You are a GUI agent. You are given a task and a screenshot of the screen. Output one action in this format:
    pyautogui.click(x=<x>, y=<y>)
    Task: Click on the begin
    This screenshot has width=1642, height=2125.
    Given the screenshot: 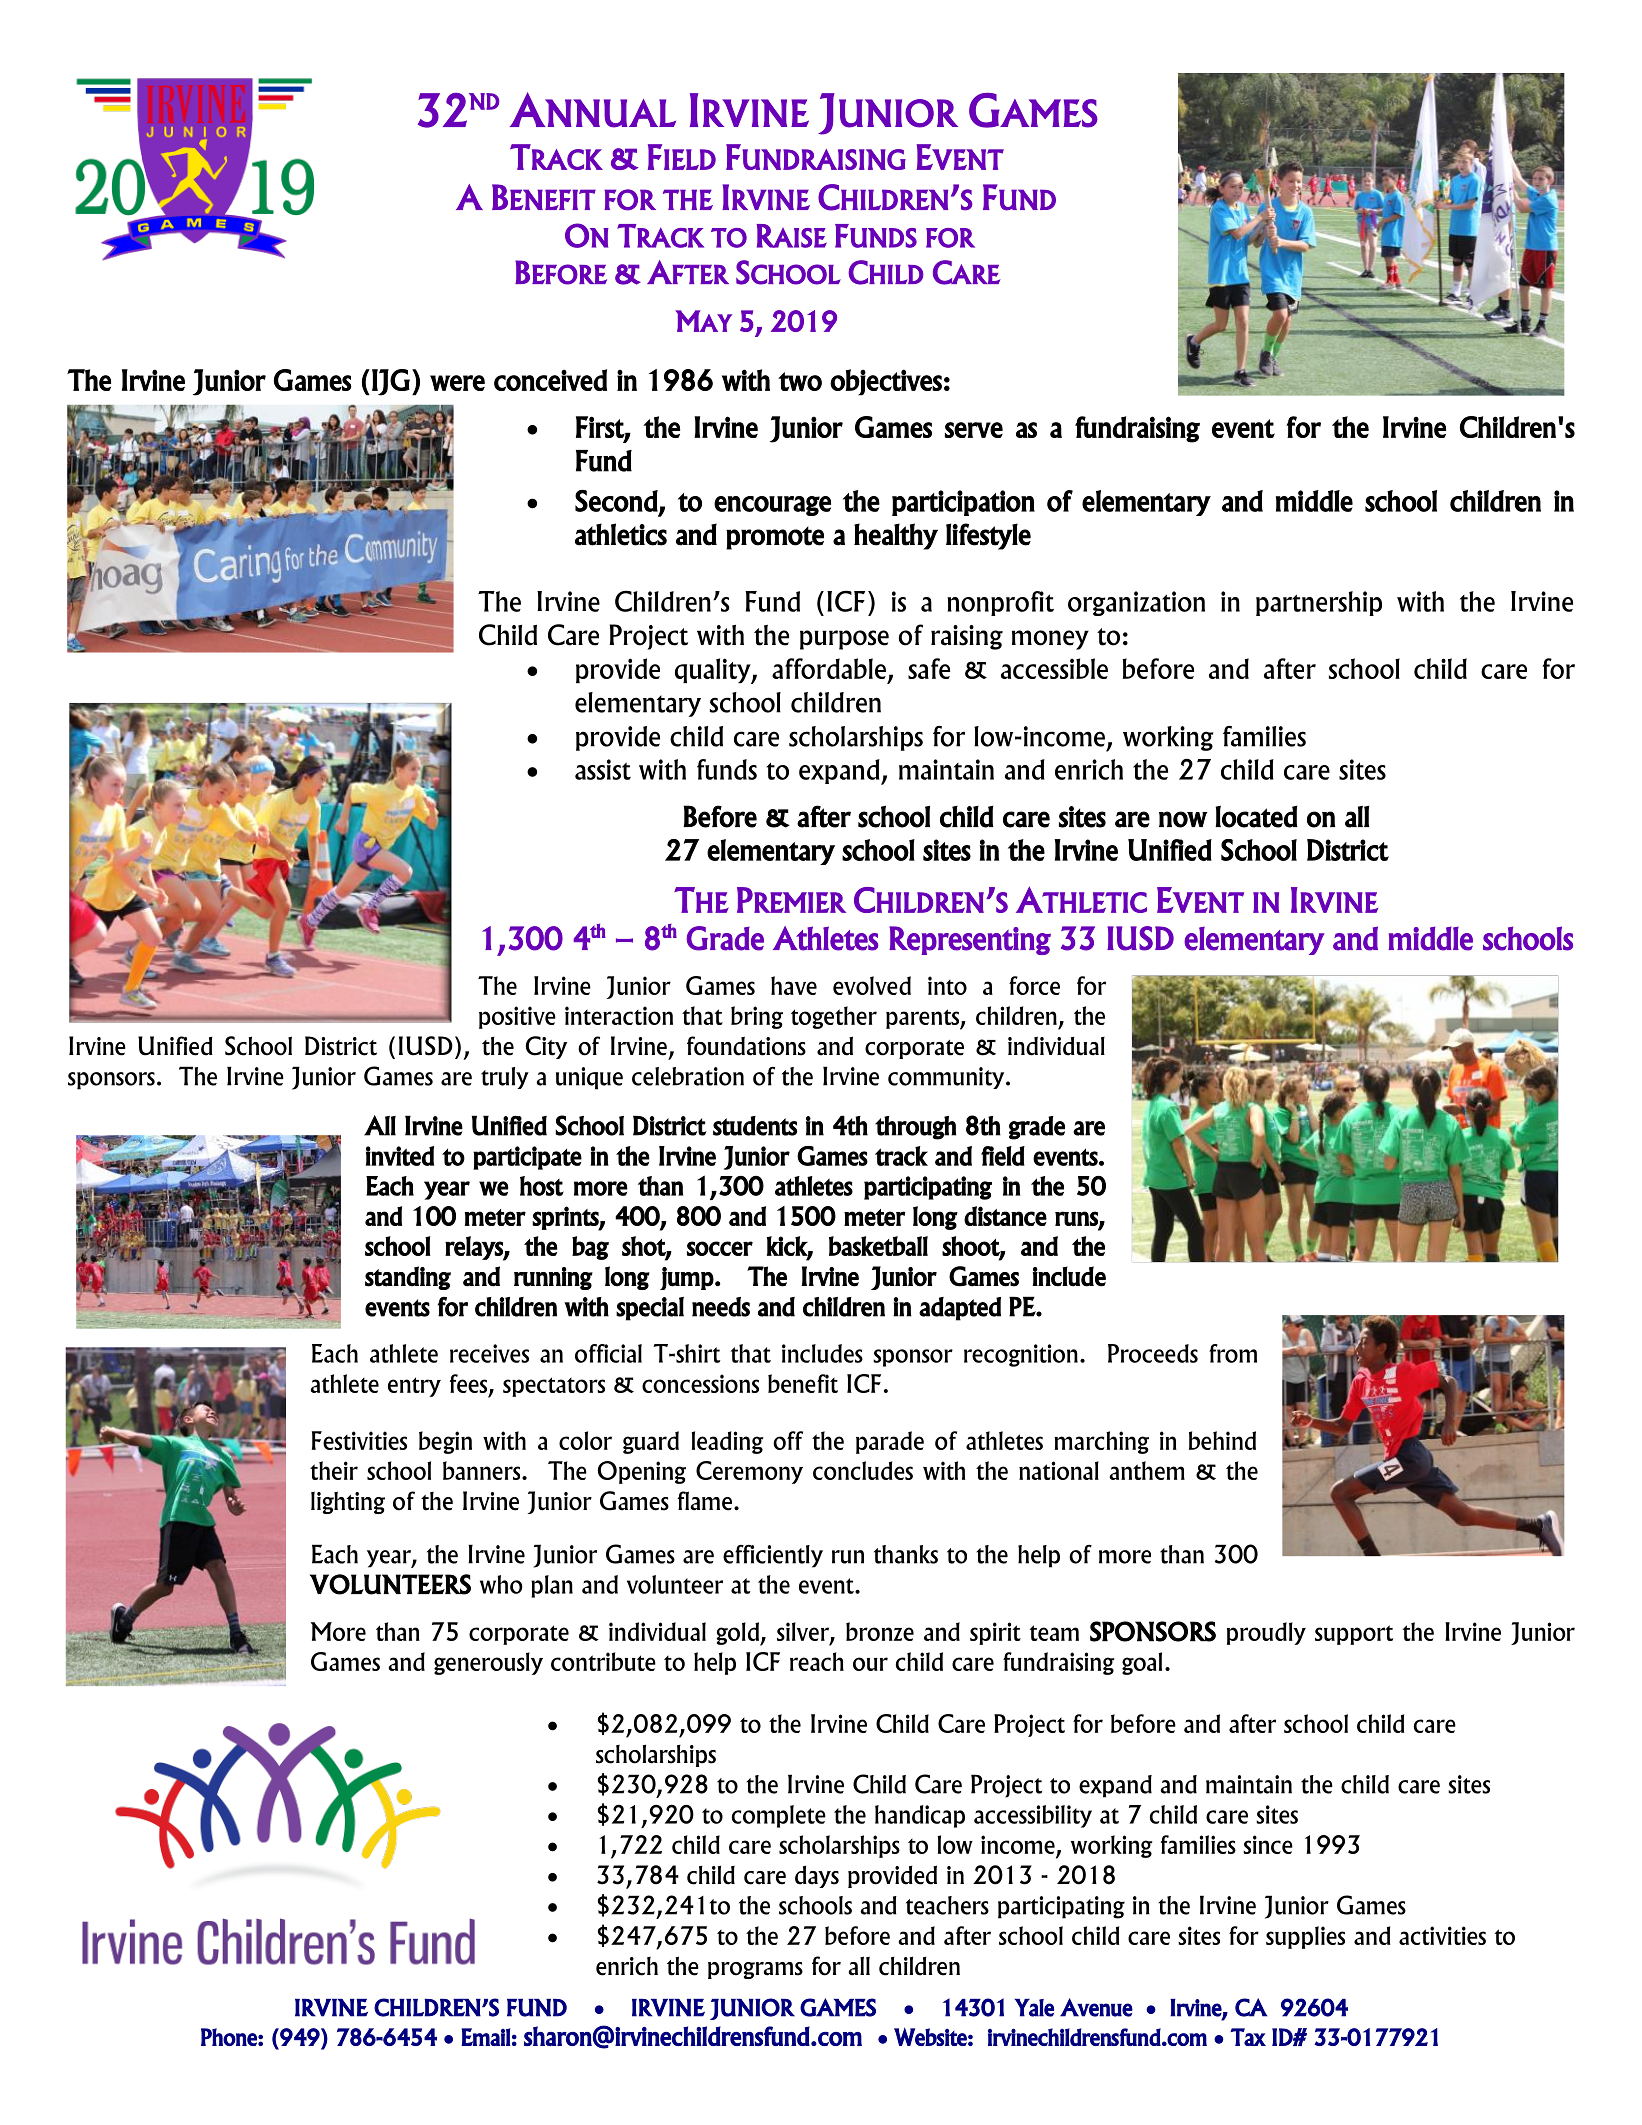 What is the action you would take?
    pyautogui.click(x=445, y=1442)
